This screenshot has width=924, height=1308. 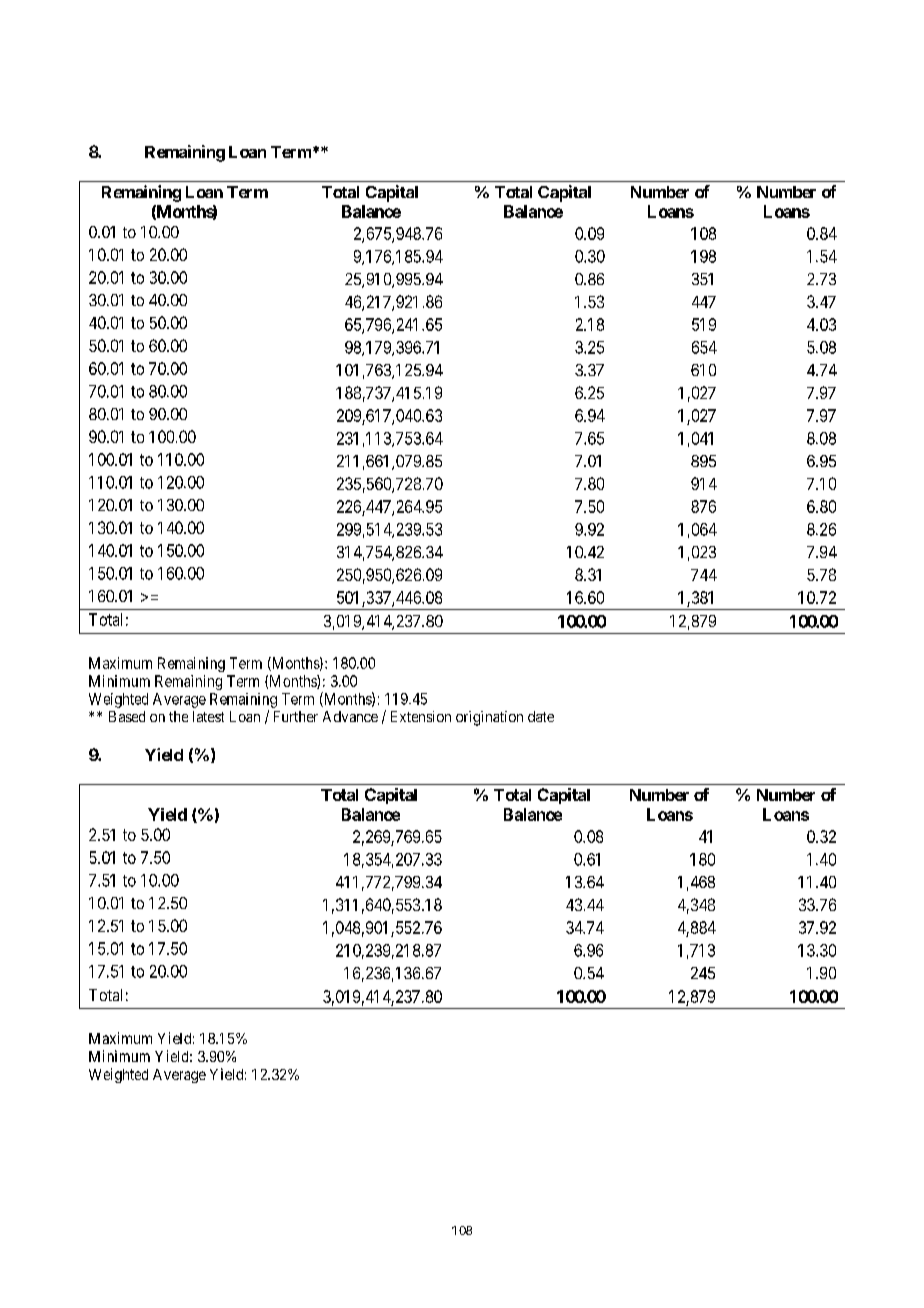 What do you see at coordinates (127, 716) in the screenshot?
I see `Based` at bounding box center [127, 716].
